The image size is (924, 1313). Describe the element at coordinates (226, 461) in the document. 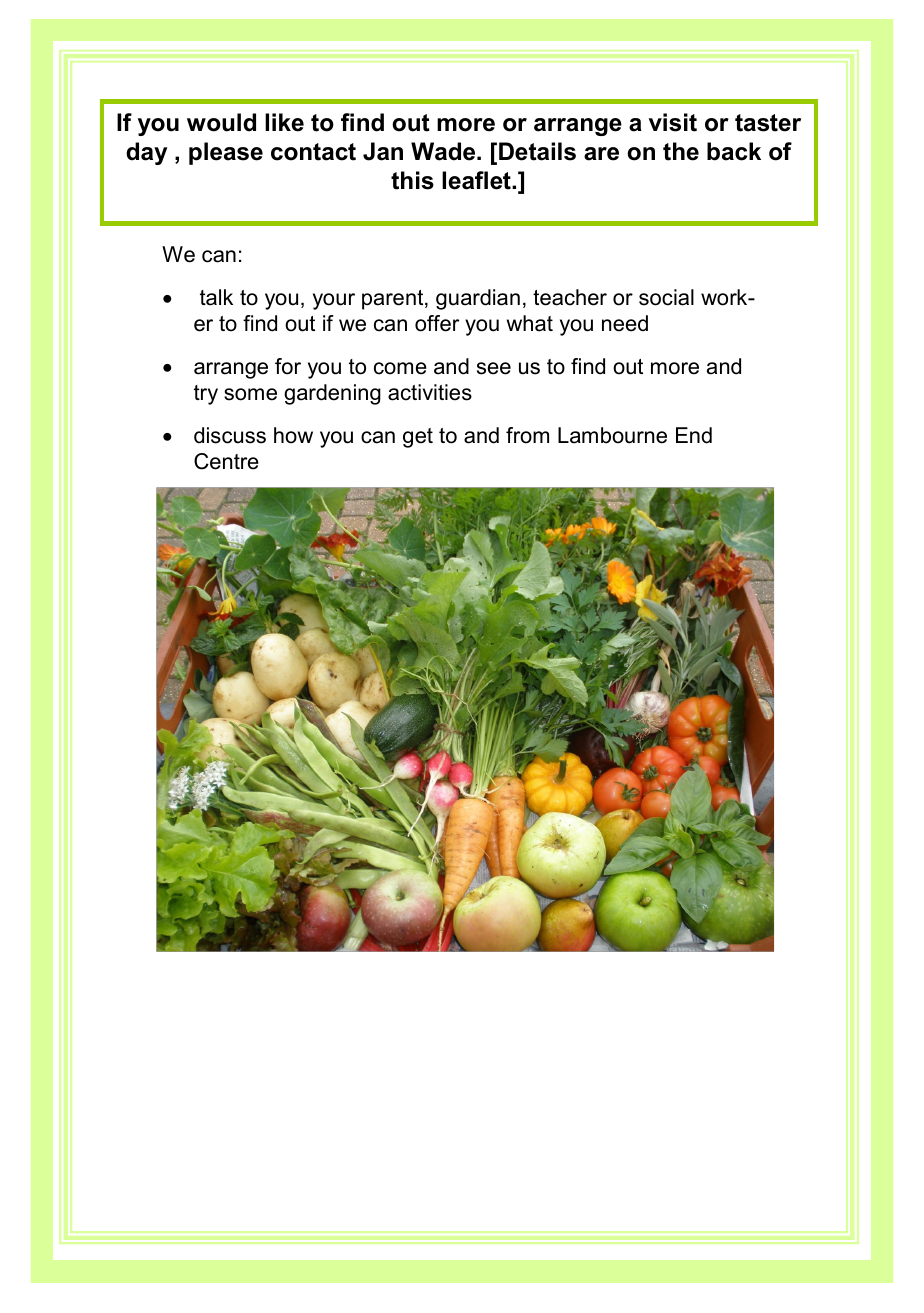

I see `Centre` at that location.
